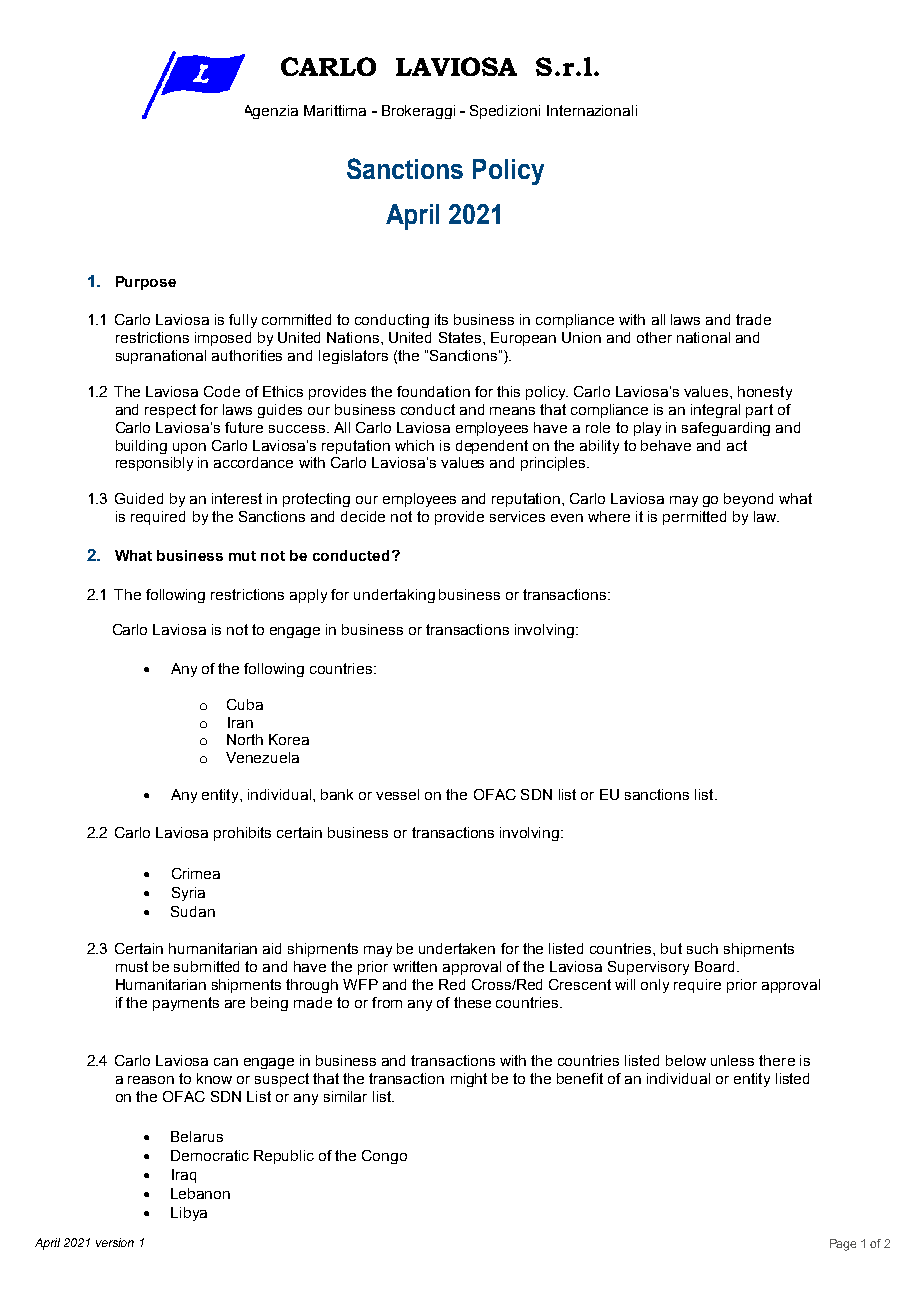 The height and width of the screenshot is (1308, 924). What do you see at coordinates (189, 1214) in the screenshot?
I see `Libya` at bounding box center [189, 1214].
